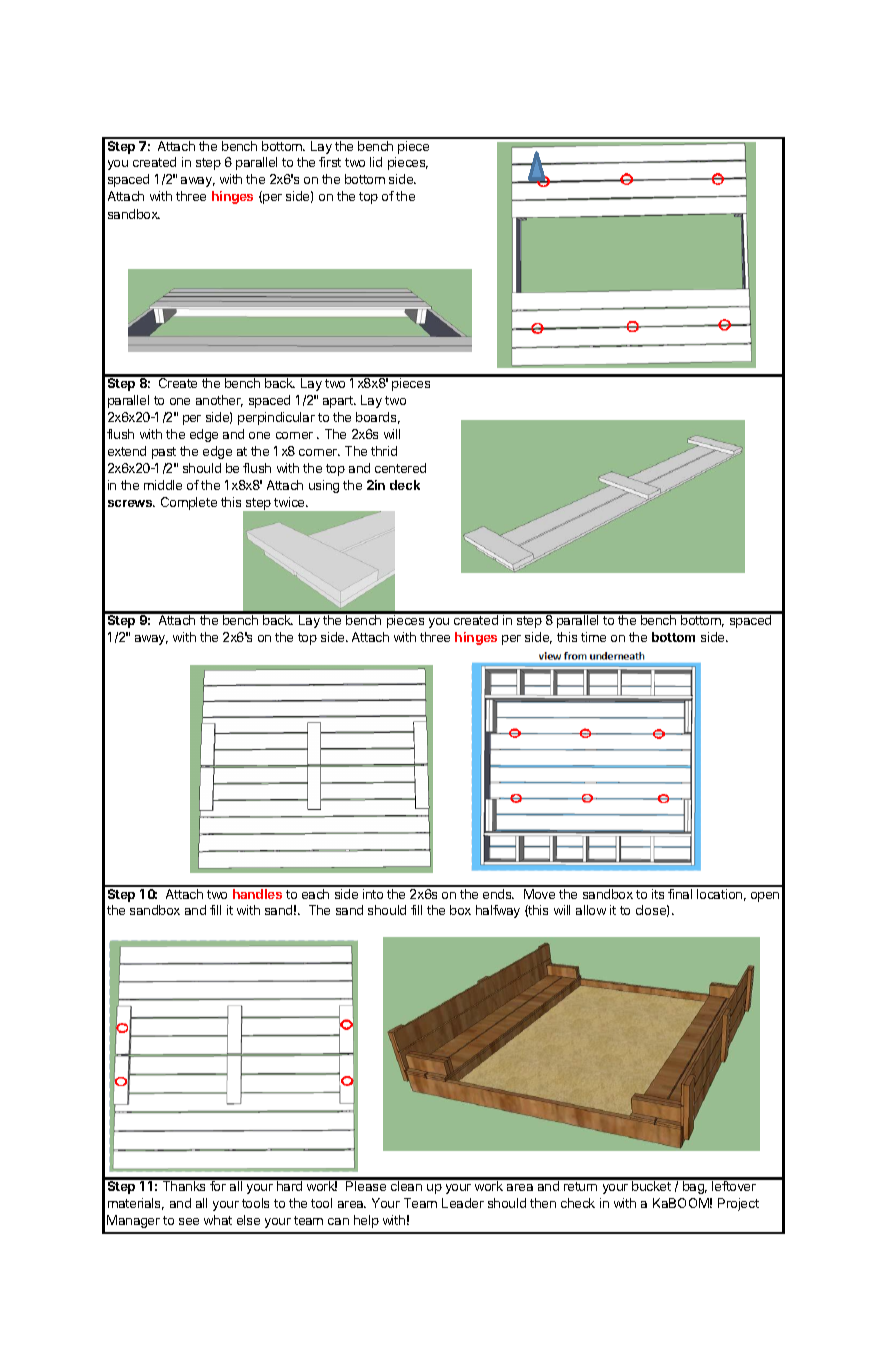 The height and width of the page is (1372, 887). What do you see at coordinates (463, 1203) in the page?
I see `Leader` at bounding box center [463, 1203].
